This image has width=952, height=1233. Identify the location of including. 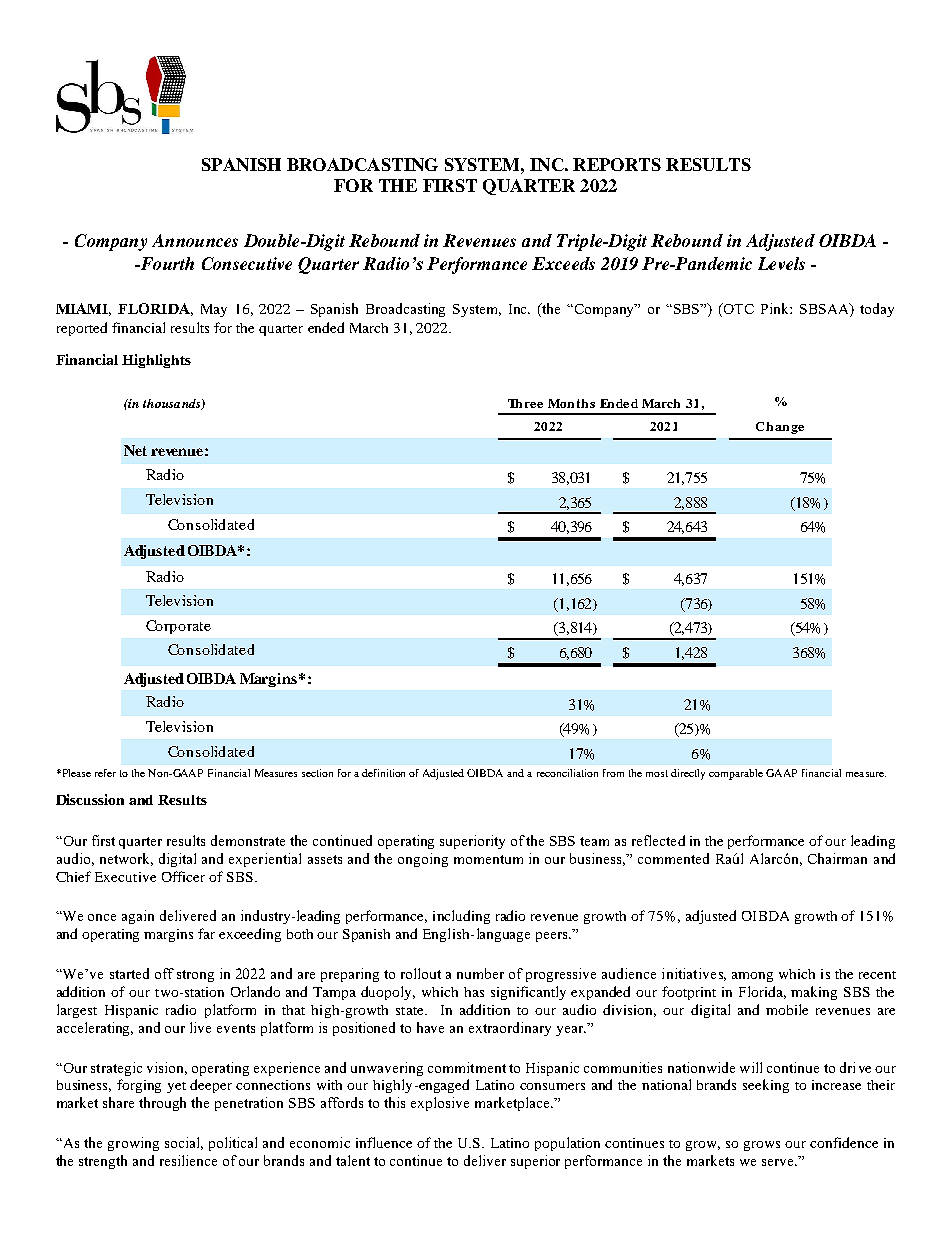
(461, 917).
